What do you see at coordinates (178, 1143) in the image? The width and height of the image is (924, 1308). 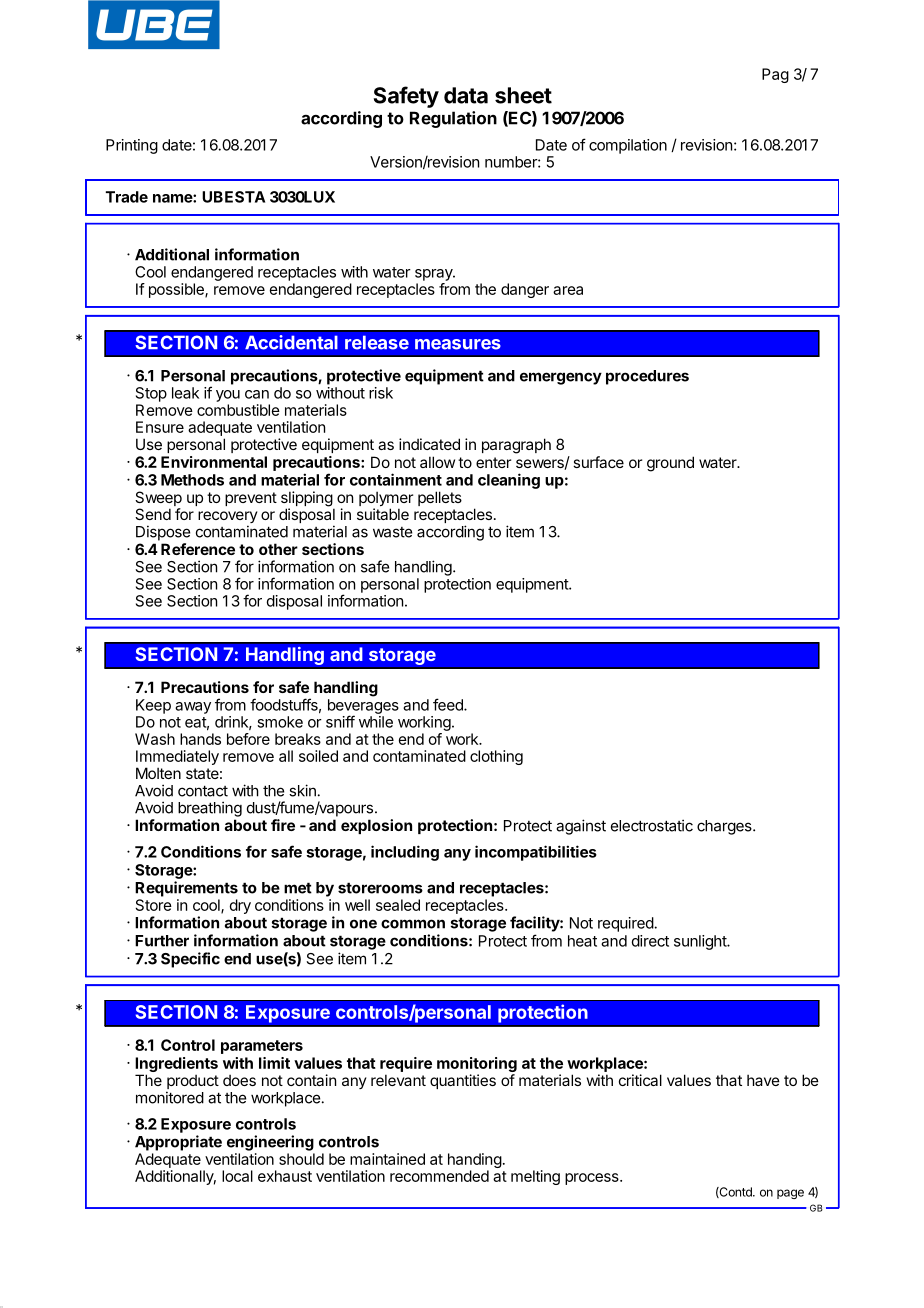 I see `Appropriate` at bounding box center [178, 1143].
